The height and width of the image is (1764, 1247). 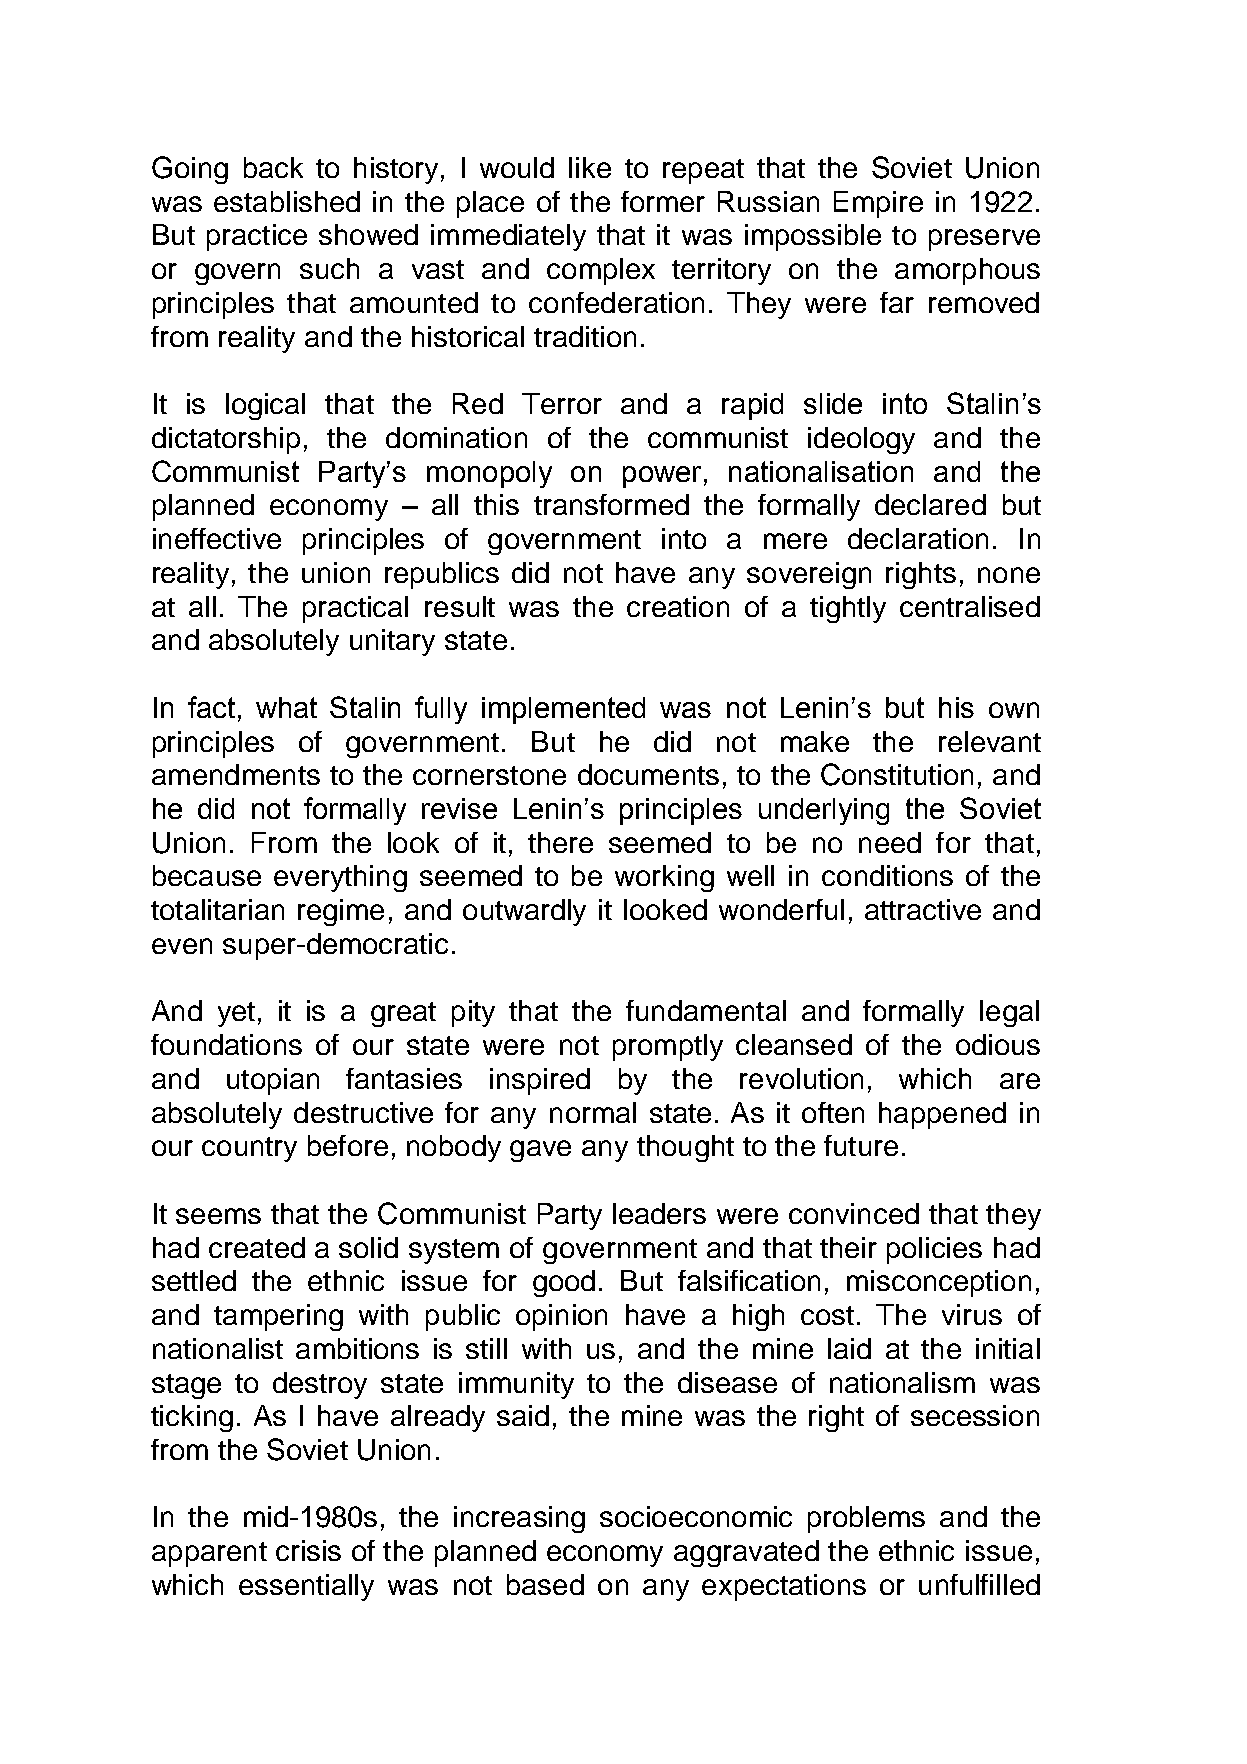 I want to click on established, so click(x=287, y=201).
